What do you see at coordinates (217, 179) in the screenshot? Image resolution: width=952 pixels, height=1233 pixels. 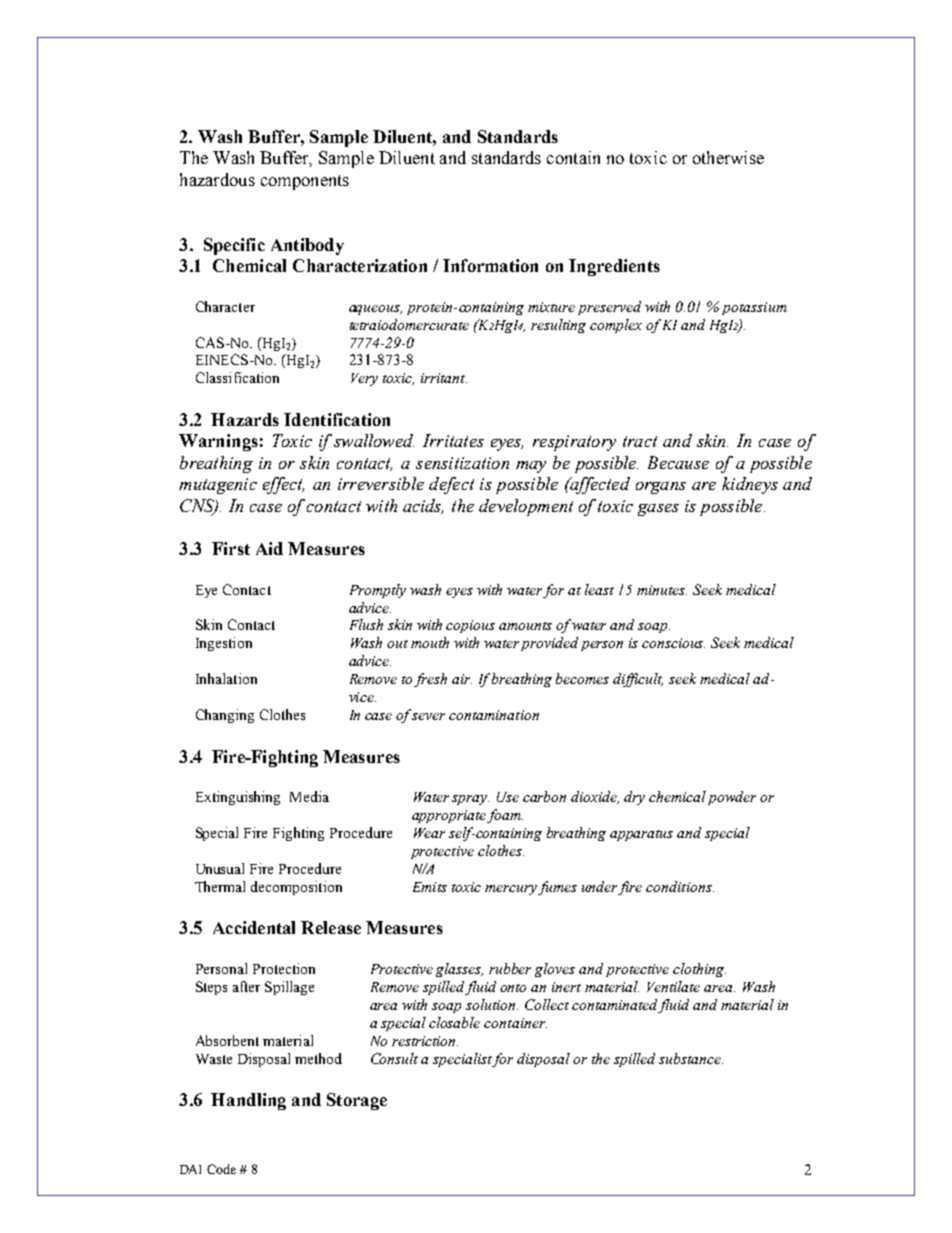 I see `hazardous` at bounding box center [217, 179].
